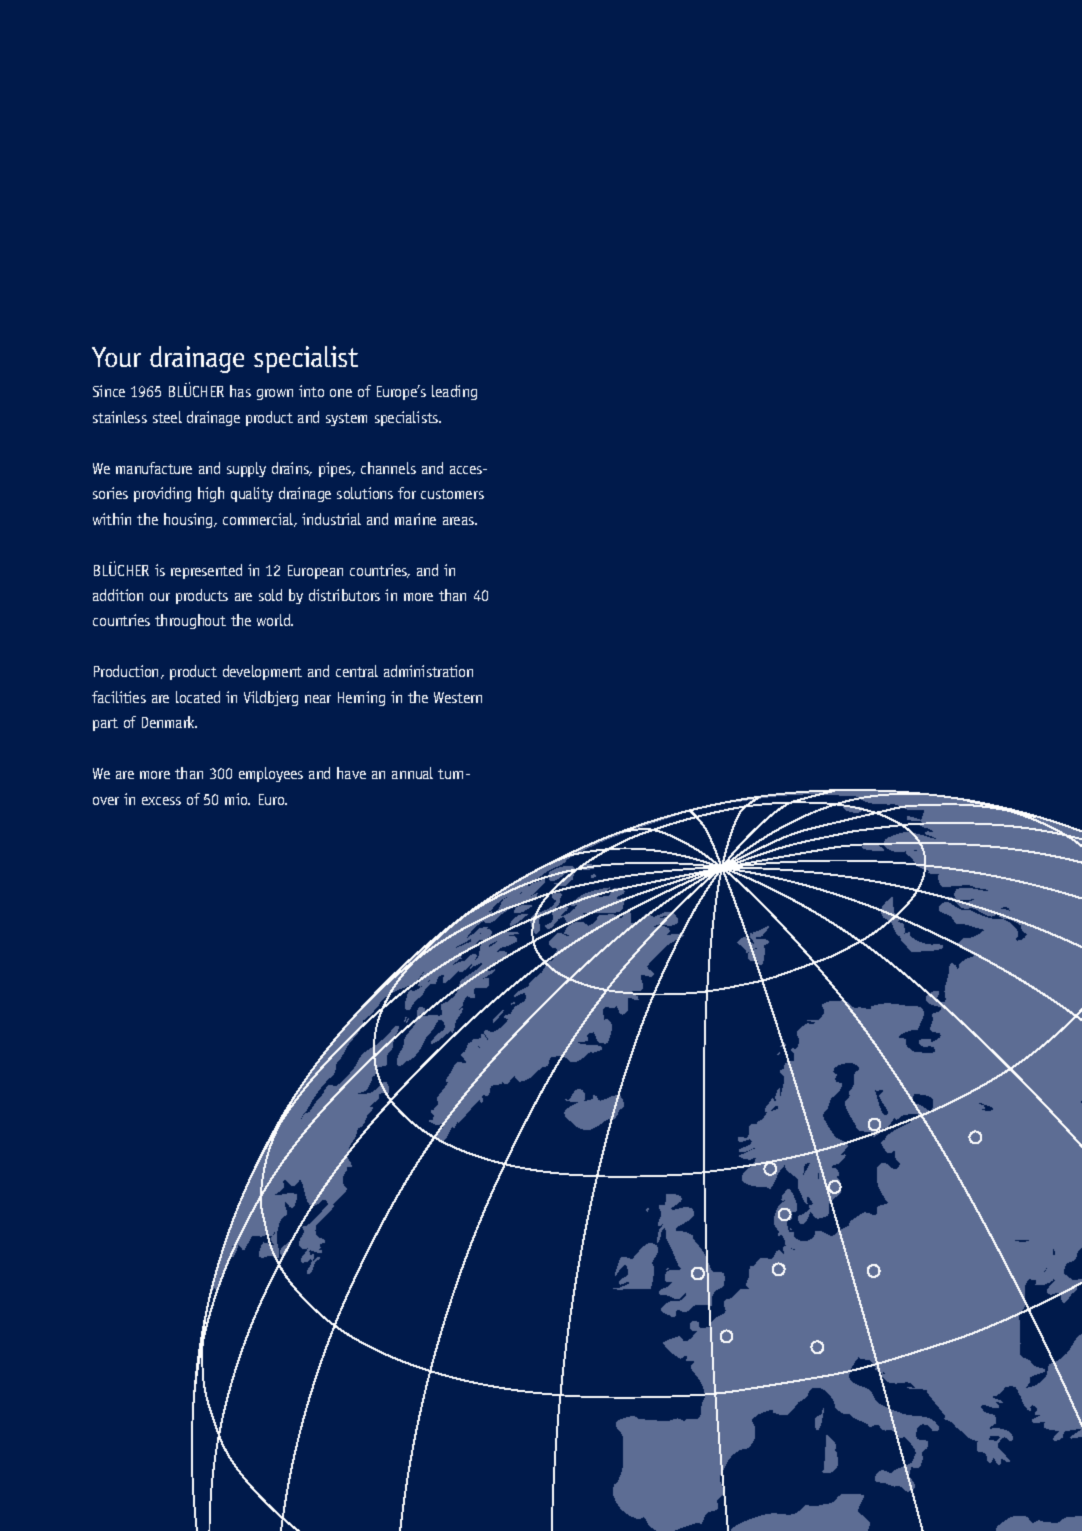 The height and width of the image is (1531, 1082). What do you see at coordinates (116, 357) in the image?
I see `Your` at bounding box center [116, 357].
